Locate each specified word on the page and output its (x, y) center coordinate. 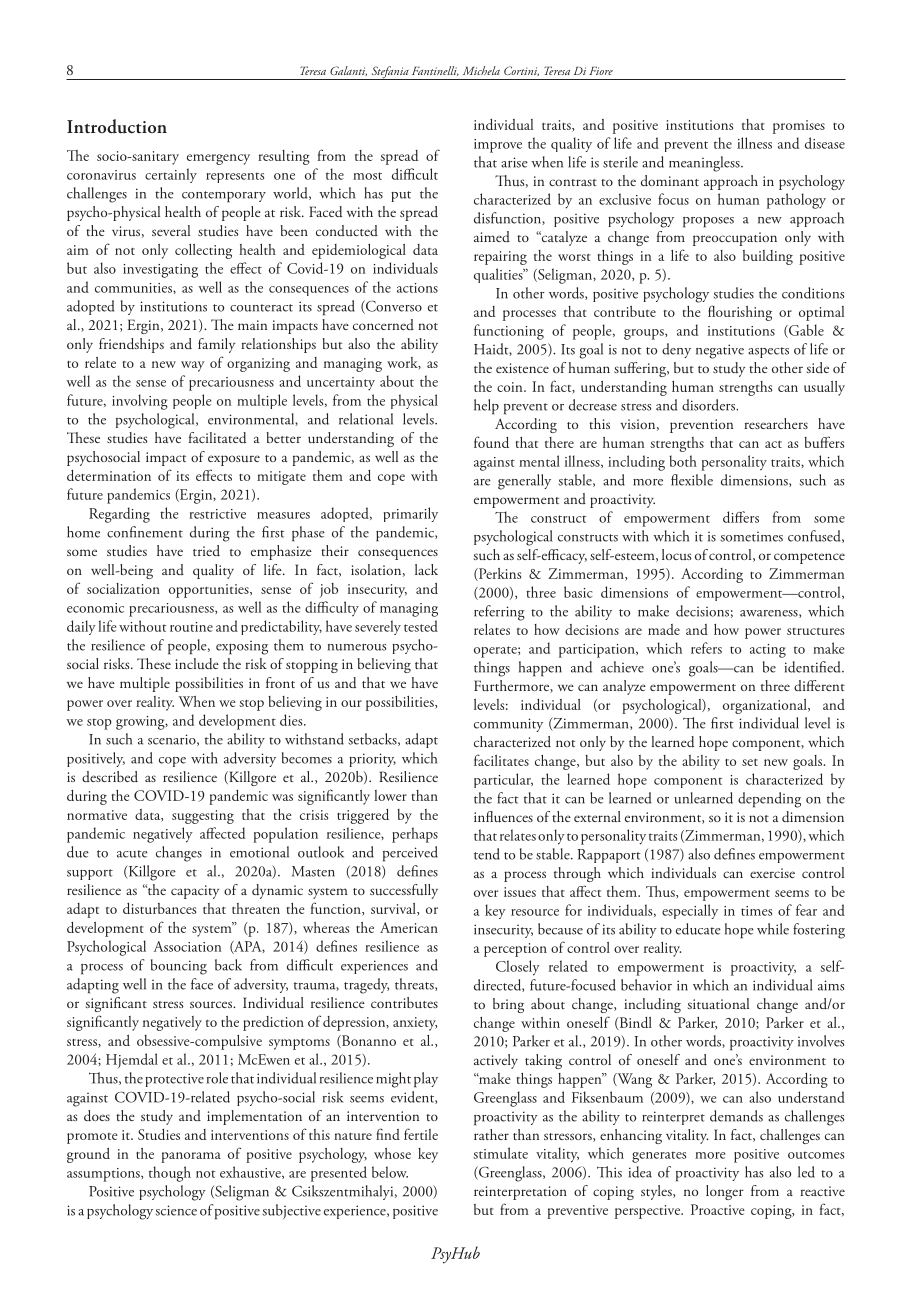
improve (498, 146)
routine (191, 627)
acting (768, 651)
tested (421, 626)
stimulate (500, 1153)
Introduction (117, 126)
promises (799, 127)
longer (725, 1192)
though (170, 1174)
